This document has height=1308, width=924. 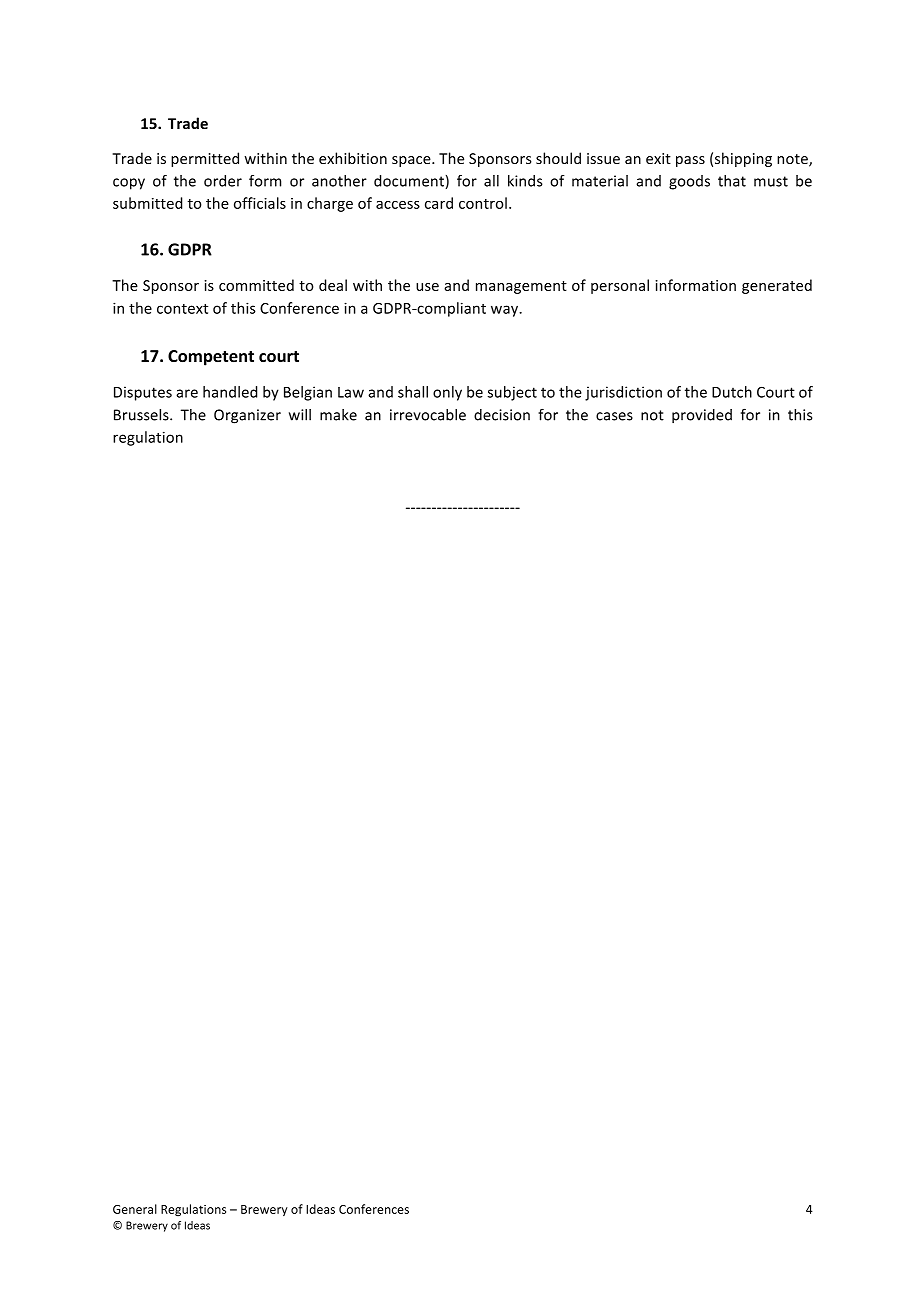 I want to click on control, so click(x=483, y=203).
